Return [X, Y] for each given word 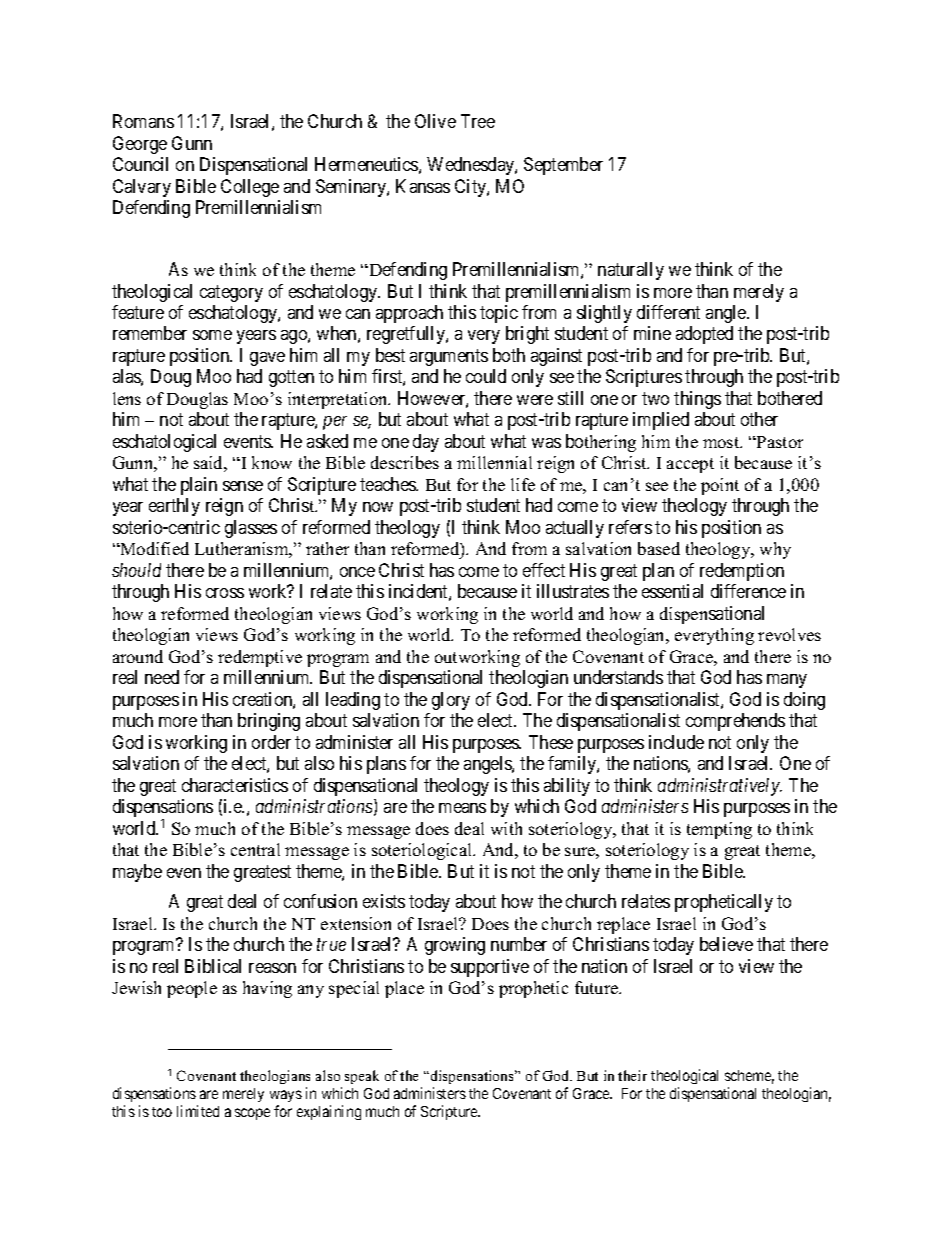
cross [225, 593]
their [632, 1075]
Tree [478, 121]
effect [544, 570]
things [697, 400]
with [506, 828]
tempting [719, 830]
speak [362, 1077]
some [212, 335]
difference [748, 591]
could [486, 376]
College [250, 188]
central [255, 849]
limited [198, 1111]
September [563, 166]
